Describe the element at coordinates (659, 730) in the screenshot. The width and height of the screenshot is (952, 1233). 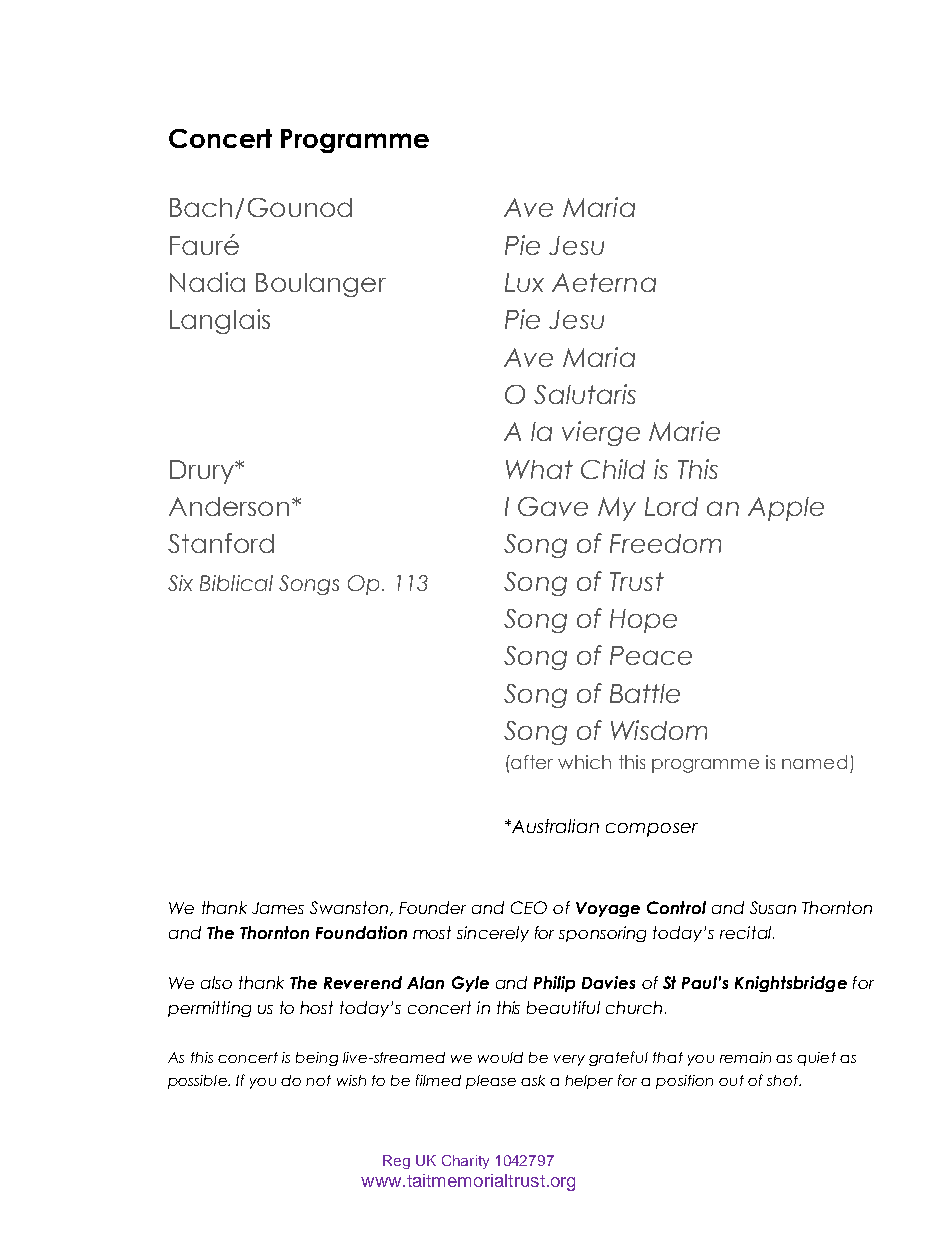
I see `Wisdom` at that location.
